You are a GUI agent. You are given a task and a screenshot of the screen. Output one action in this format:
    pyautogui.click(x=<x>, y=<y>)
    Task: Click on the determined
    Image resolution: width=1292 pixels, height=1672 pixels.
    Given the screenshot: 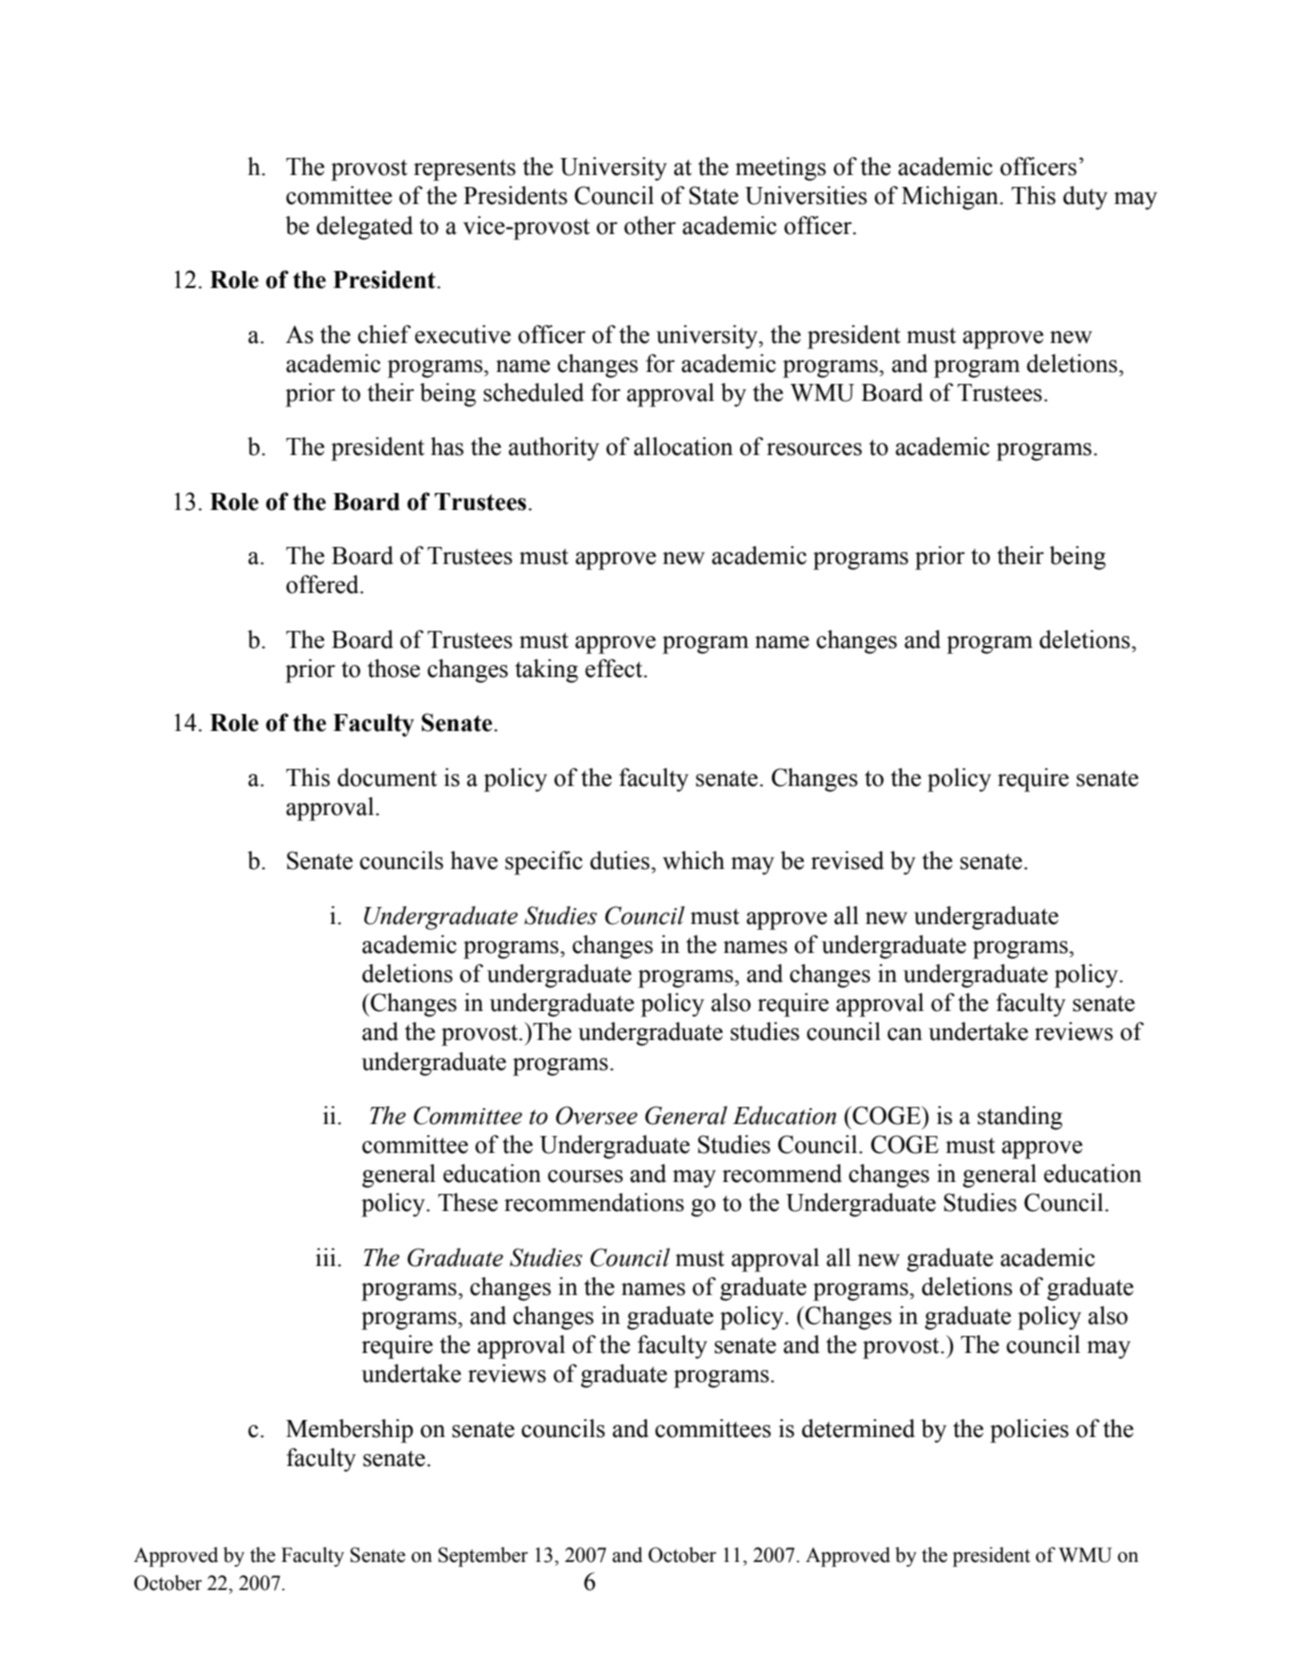 What is the action you would take?
    pyautogui.click(x=858, y=1428)
